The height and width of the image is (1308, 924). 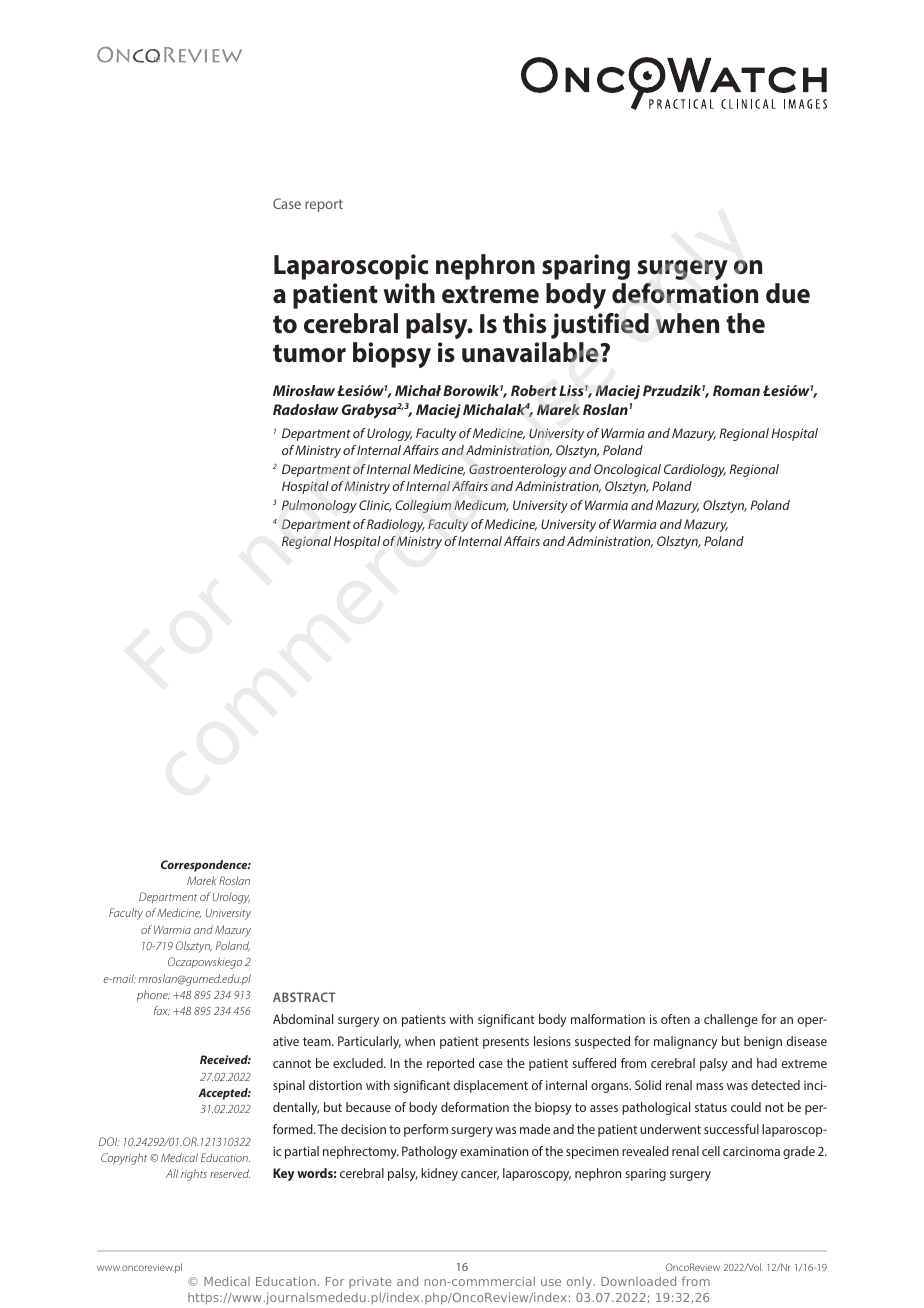 What do you see at coordinates (524, 323) in the image?
I see `this` at bounding box center [524, 323].
